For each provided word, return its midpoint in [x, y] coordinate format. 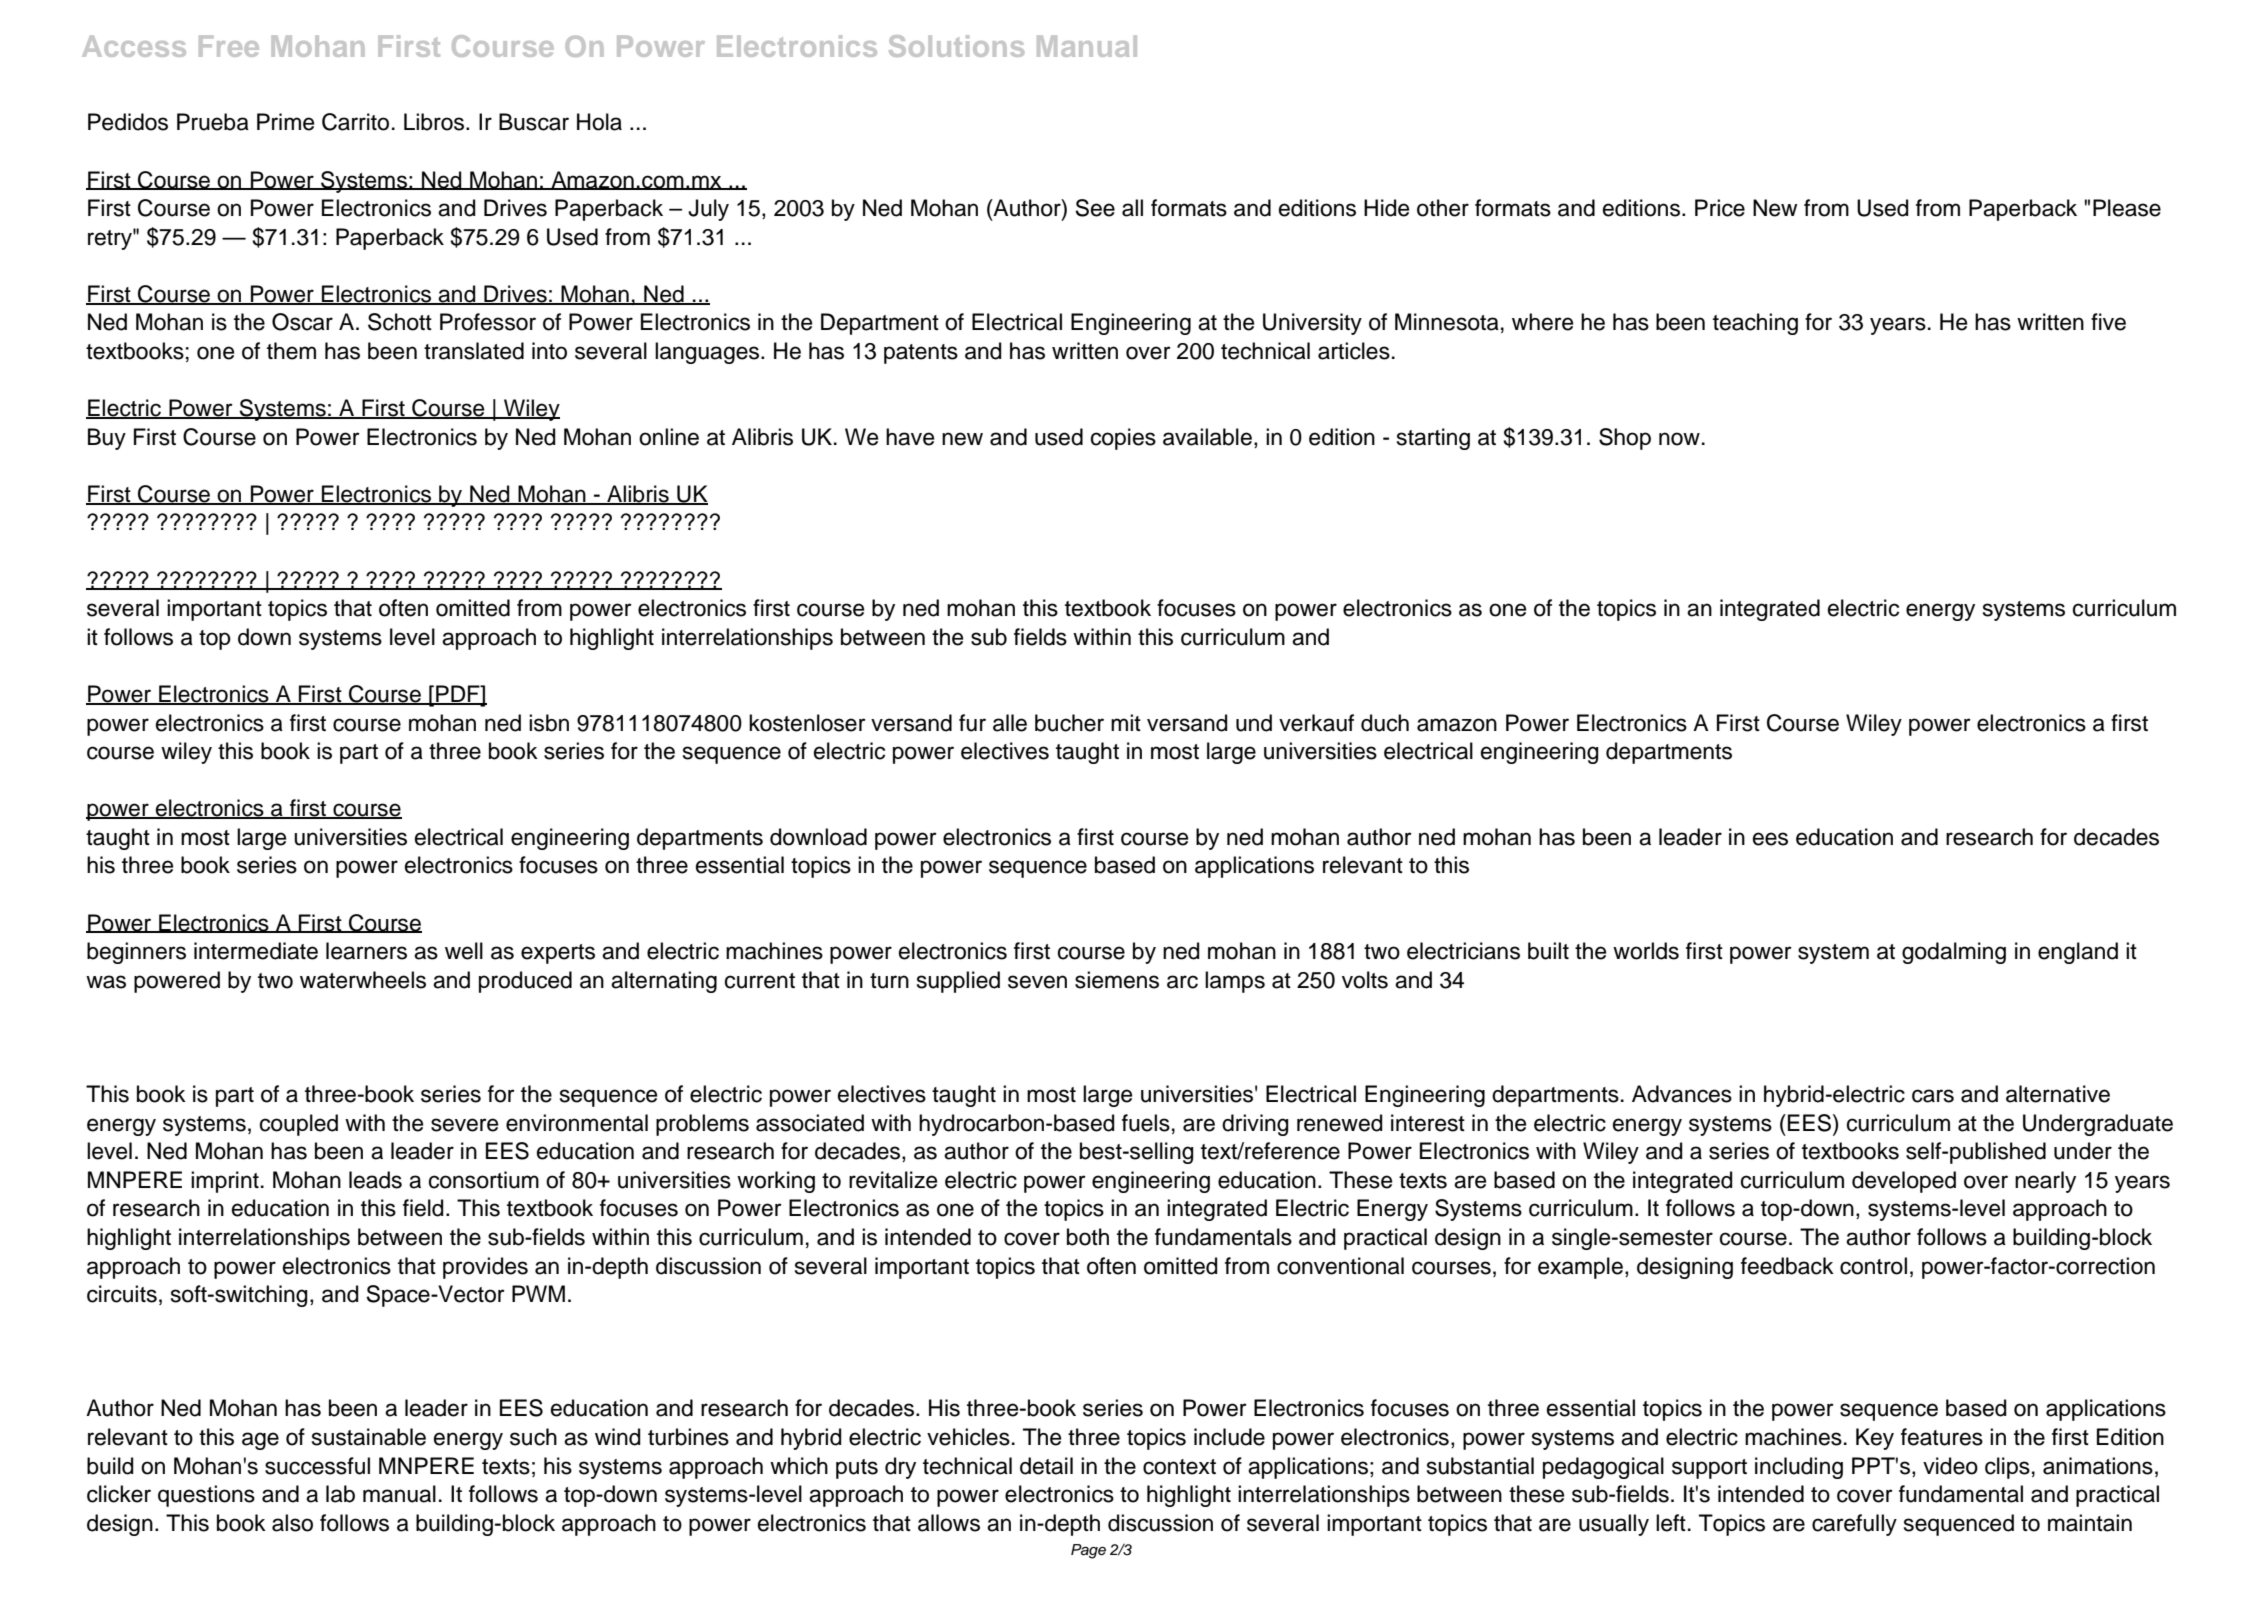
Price [1720, 208]
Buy [107, 439]
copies [1123, 439]
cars [1933, 1096]
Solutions [956, 46]
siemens [1117, 980]
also [292, 1523]
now [1679, 439]
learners [366, 951]
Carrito [355, 122]
